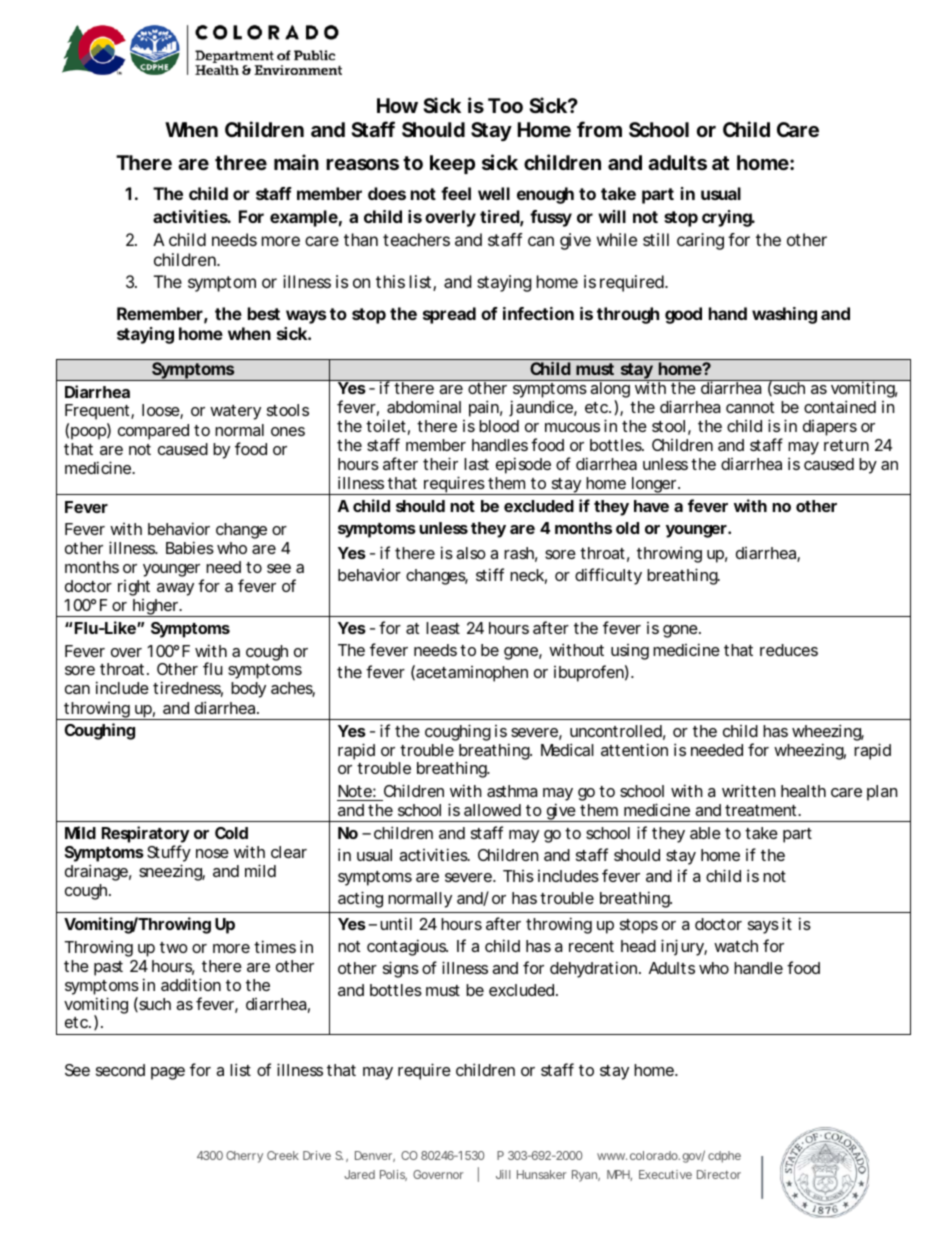 The width and height of the page is (952, 1233). What do you see at coordinates (283, 1155) in the page?
I see `Creek` at bounding box center [283, 1155].
